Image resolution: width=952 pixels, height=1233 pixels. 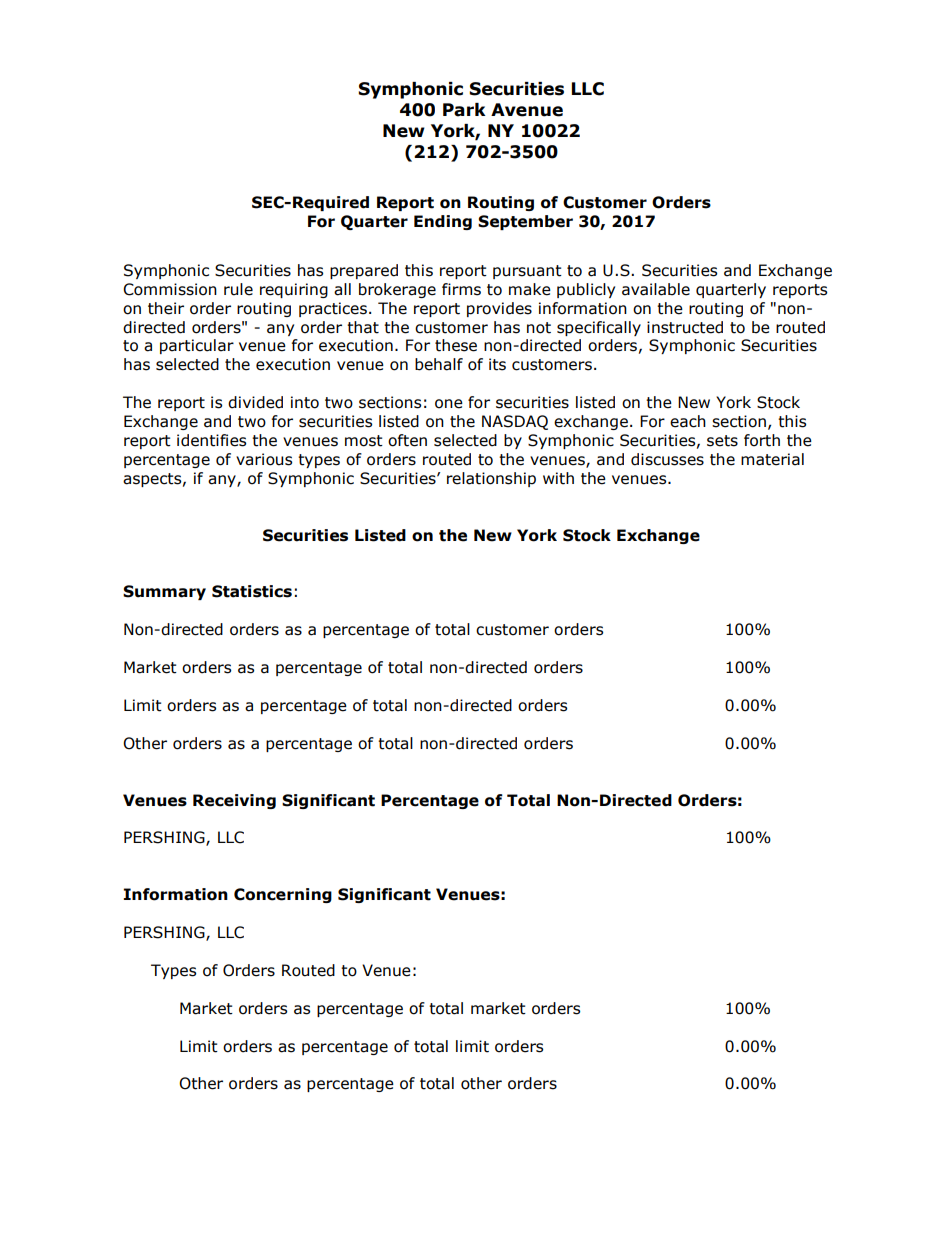 I want to click on with, so click(x=558, y=478).
